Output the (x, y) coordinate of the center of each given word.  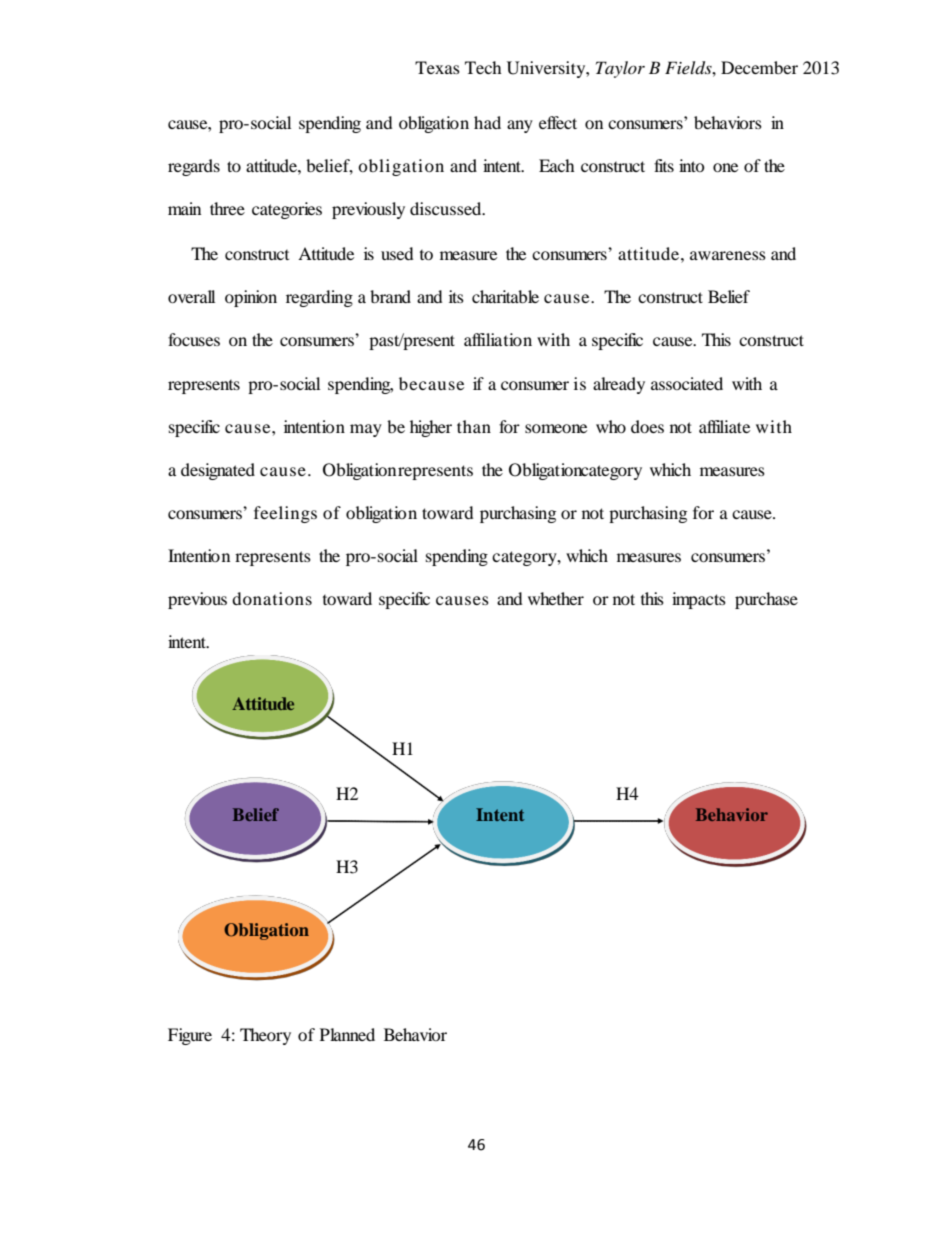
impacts (699, 600)
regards (194, 167)
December (759, 67)
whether (556, 598)
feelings (285, 514)
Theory (265, 1036)
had (487, 122)
